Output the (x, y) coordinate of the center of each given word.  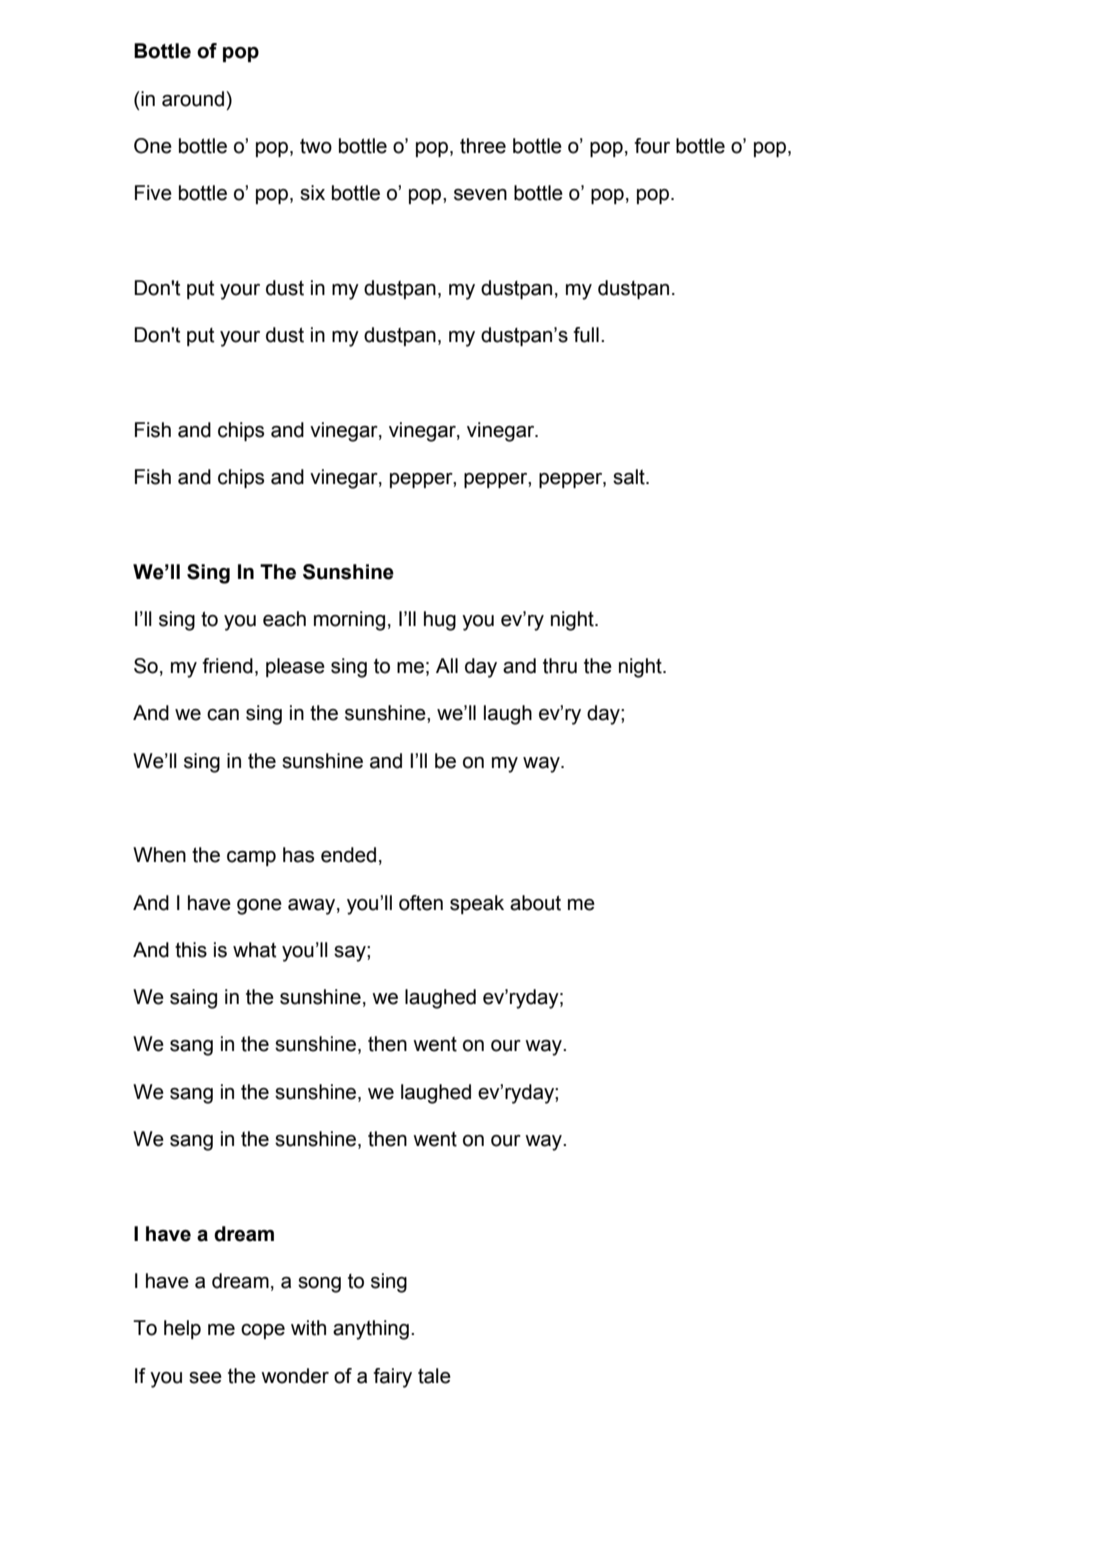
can (223, 715)
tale (434, 1376)
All (447, 665)
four (652, 146)
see (205, 1378)
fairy (392, 1378)
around (193, 99)
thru (560, 666)
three (483, 146)
